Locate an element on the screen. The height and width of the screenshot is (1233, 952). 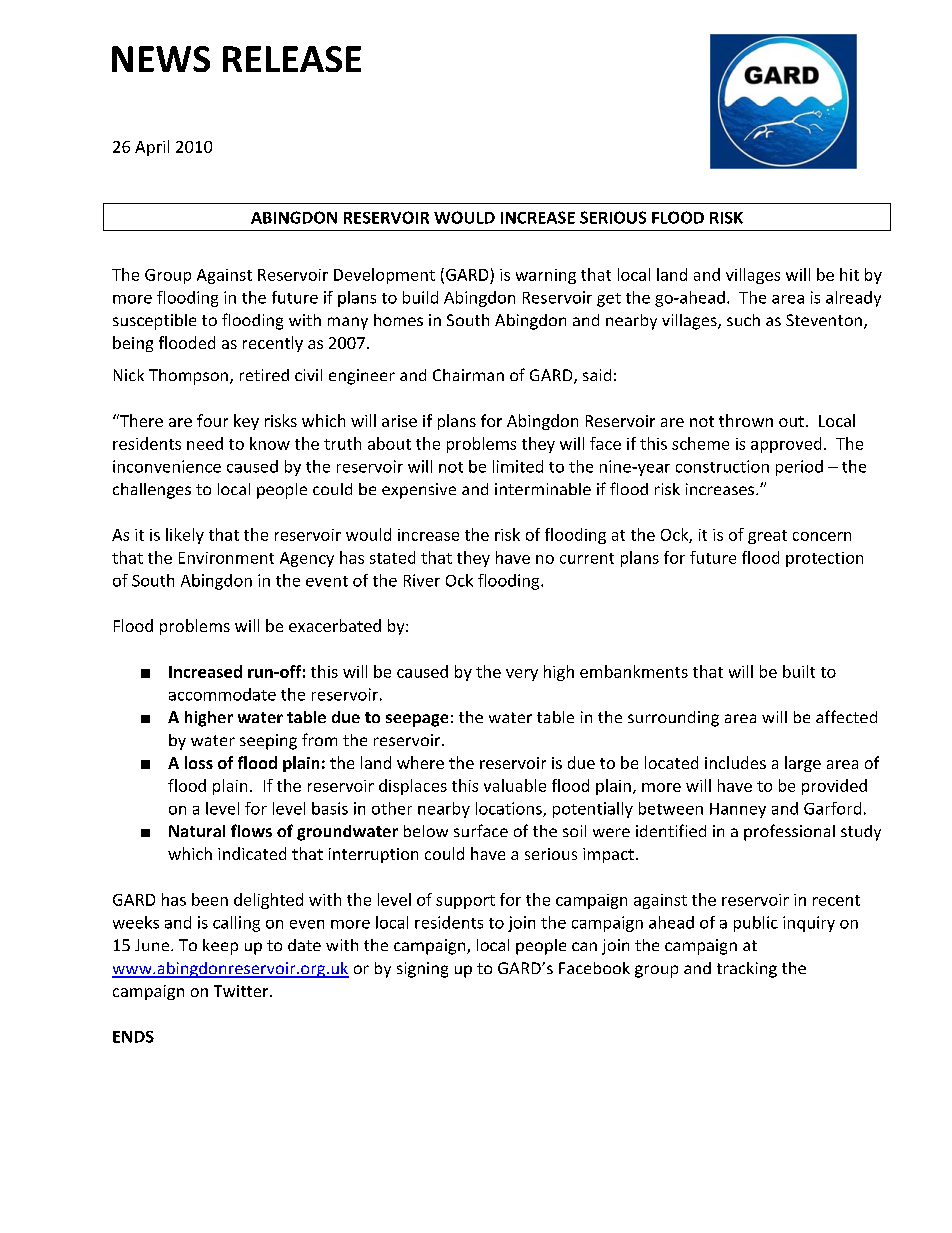
River is located at coordinates (422, 580).
